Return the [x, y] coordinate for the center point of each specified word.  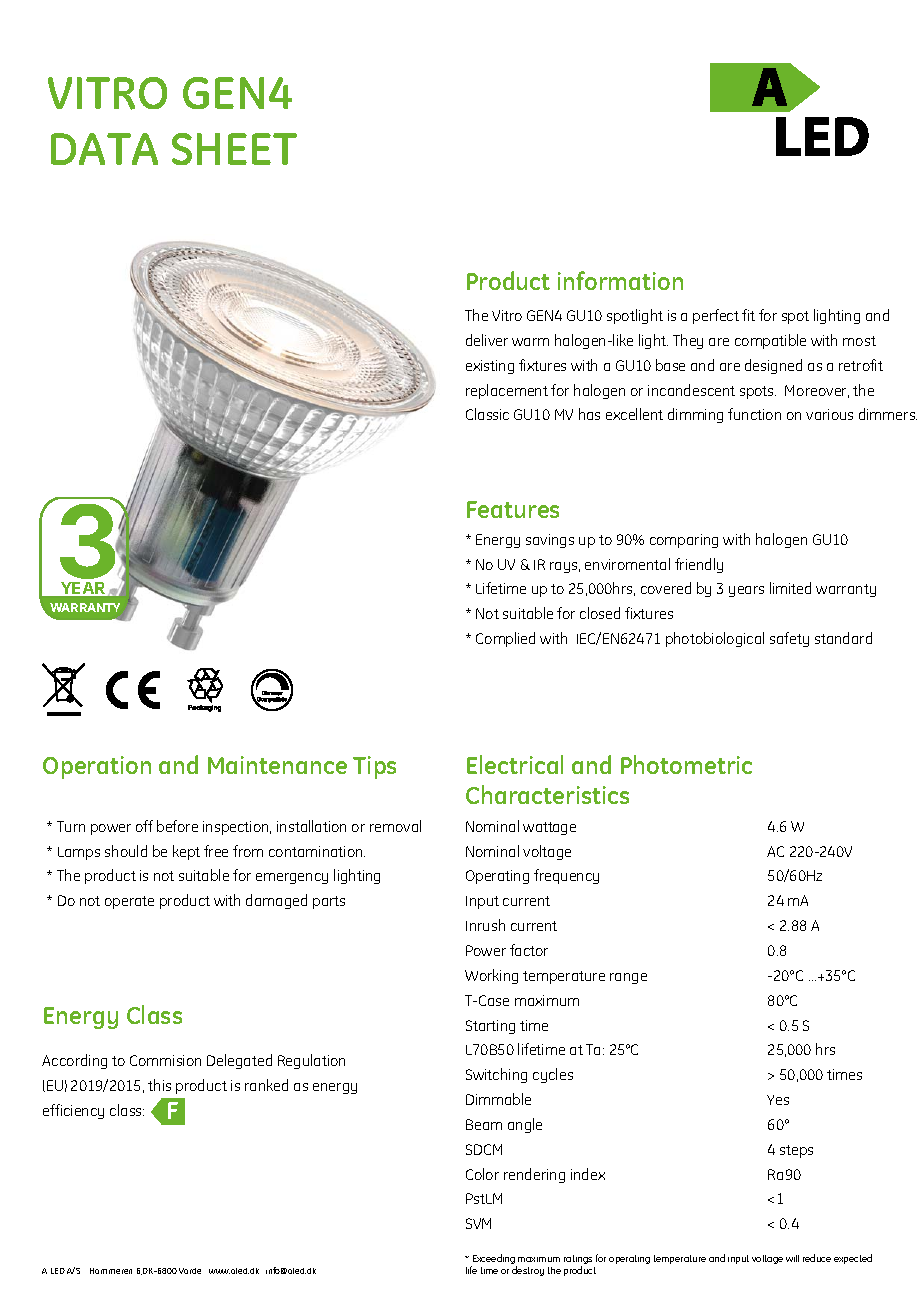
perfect [716, 316]
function [754, 414]
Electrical [515, 764]
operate [129, 902]
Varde [190, 1271]
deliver [487, 340]
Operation [97, 767]
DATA [104, 149]
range [628, 978]
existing [490, 367]
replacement [507, 391]
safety [789, 639]
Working [491, 976]
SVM [478, 1223]
